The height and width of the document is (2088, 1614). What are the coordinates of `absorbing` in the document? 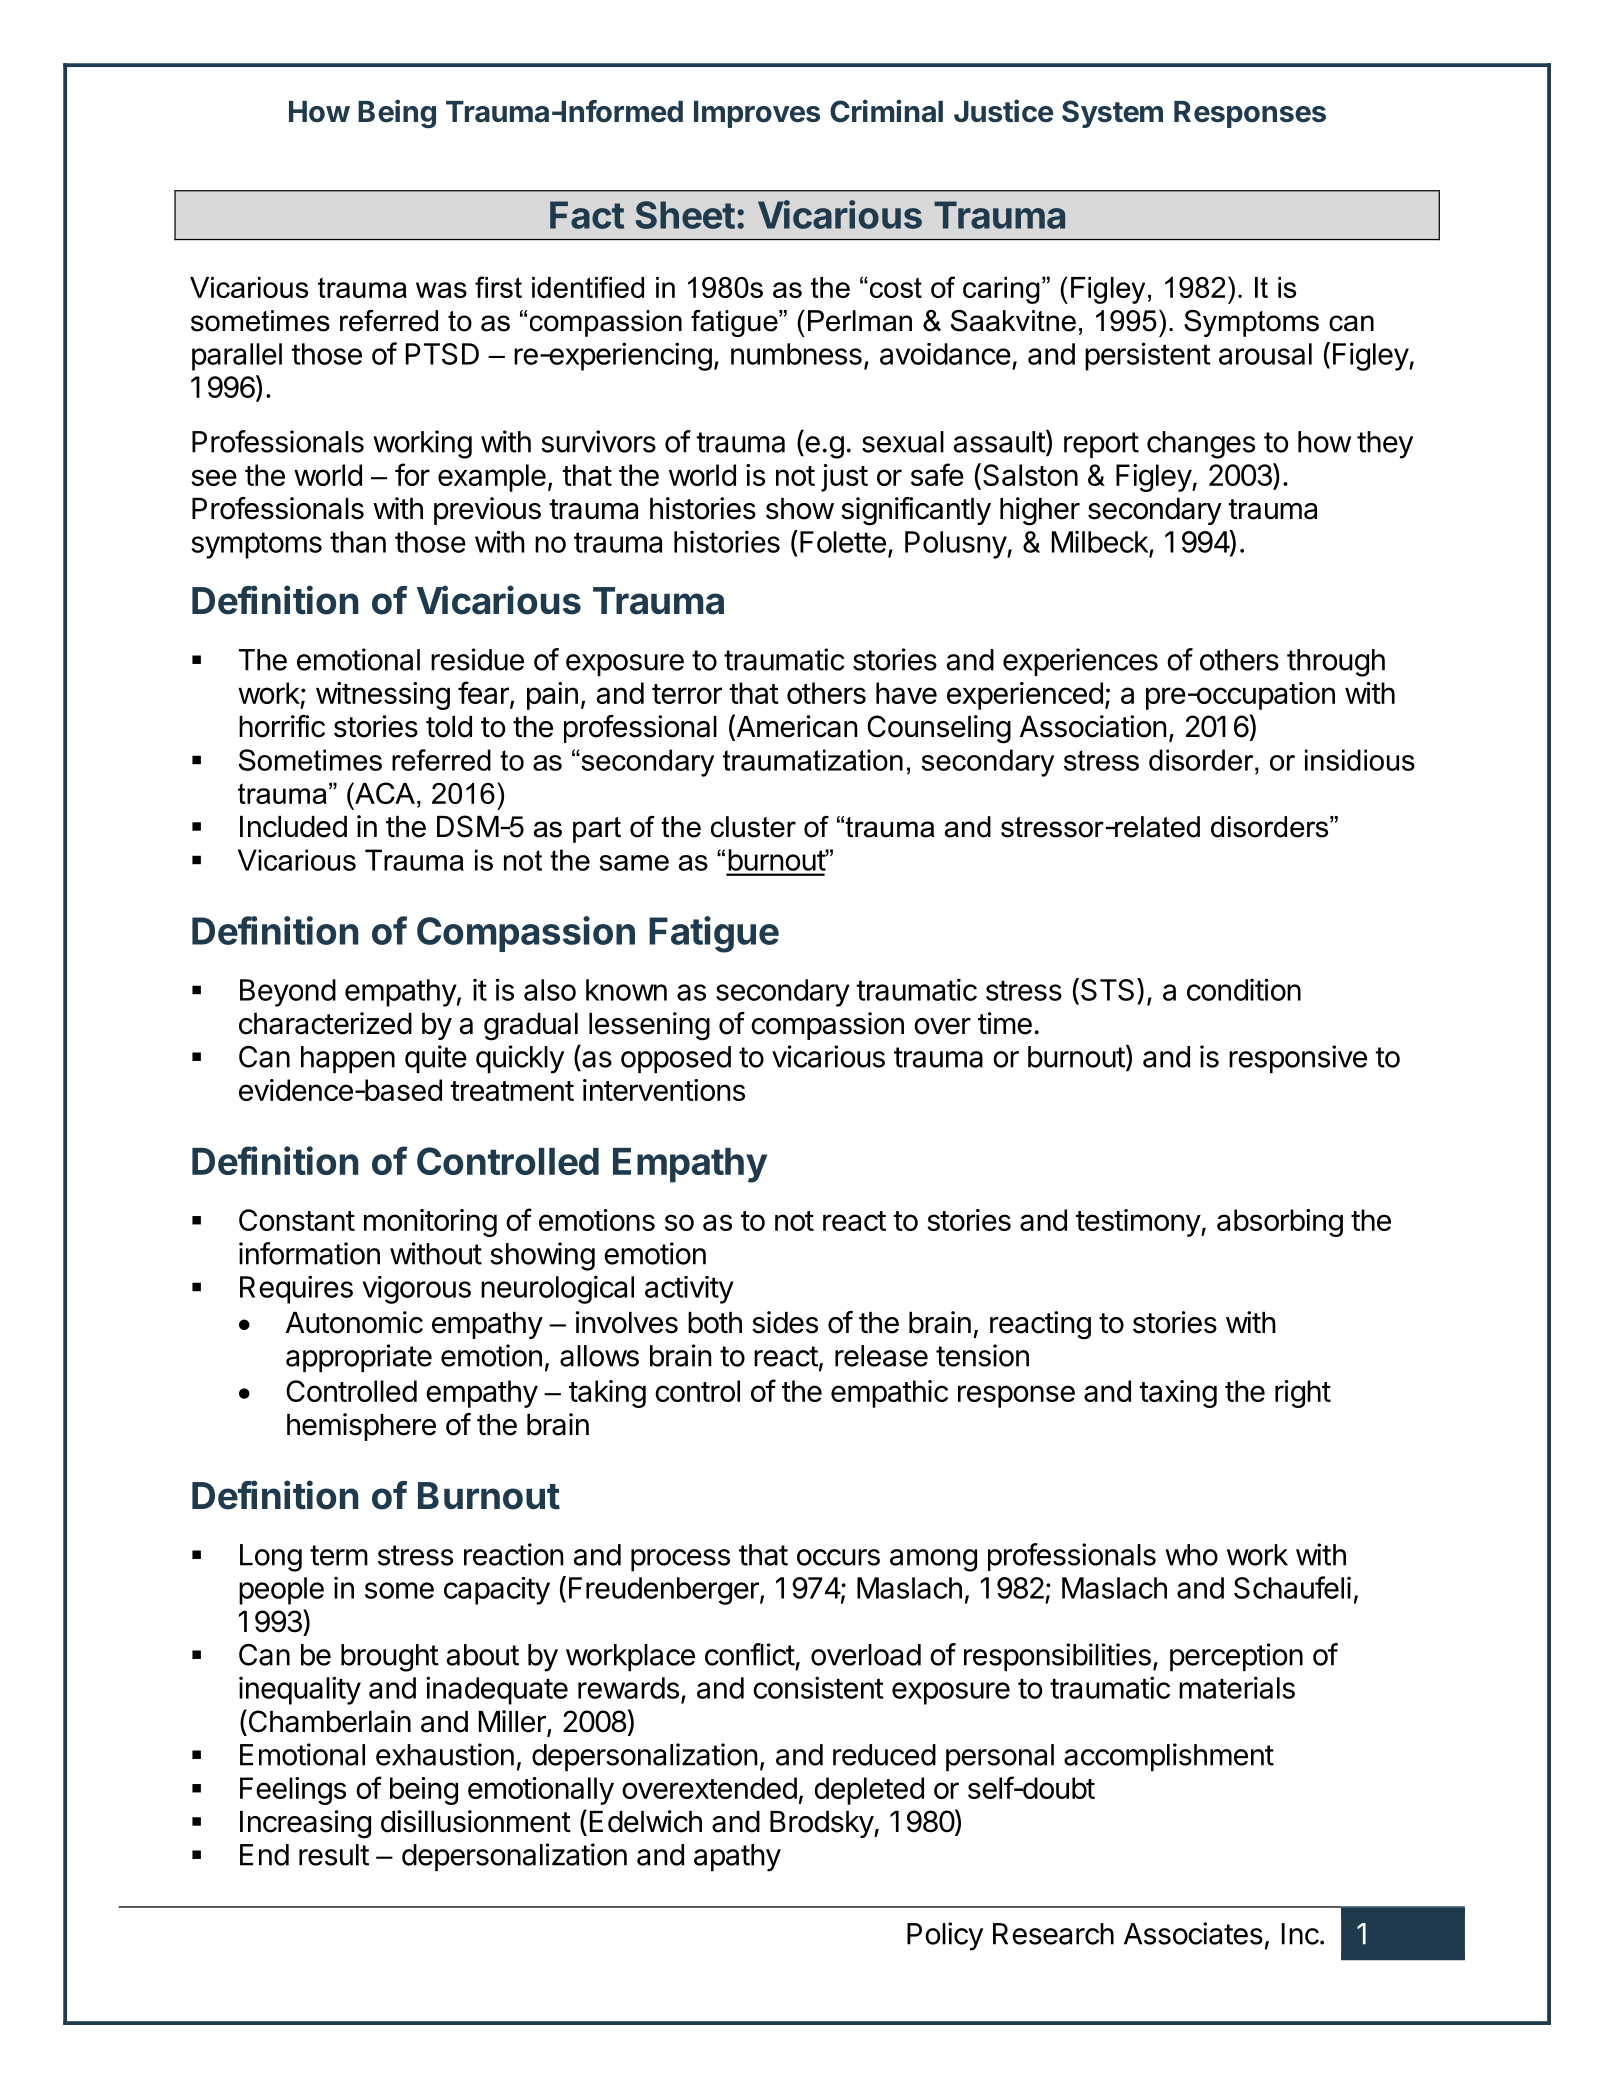 It's located at (1280, 1223).
